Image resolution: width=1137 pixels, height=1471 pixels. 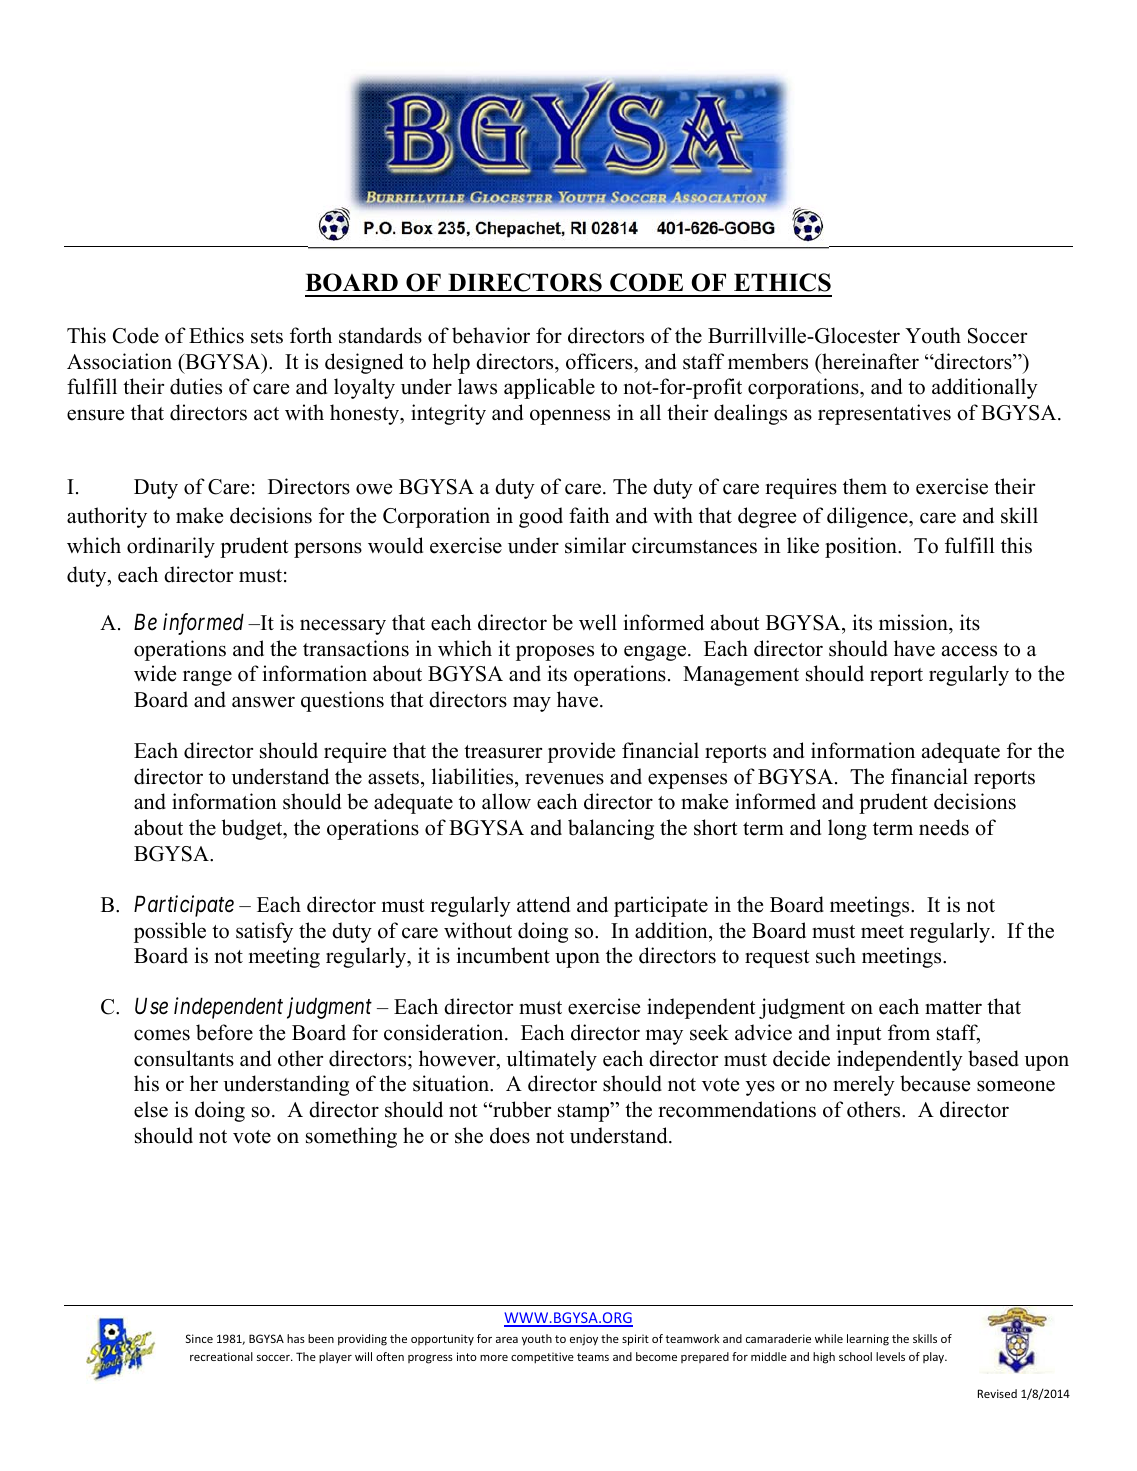 What do you see at coordinates (207, 678) in the image?
I see `range` at bounding box center [207, 678].
